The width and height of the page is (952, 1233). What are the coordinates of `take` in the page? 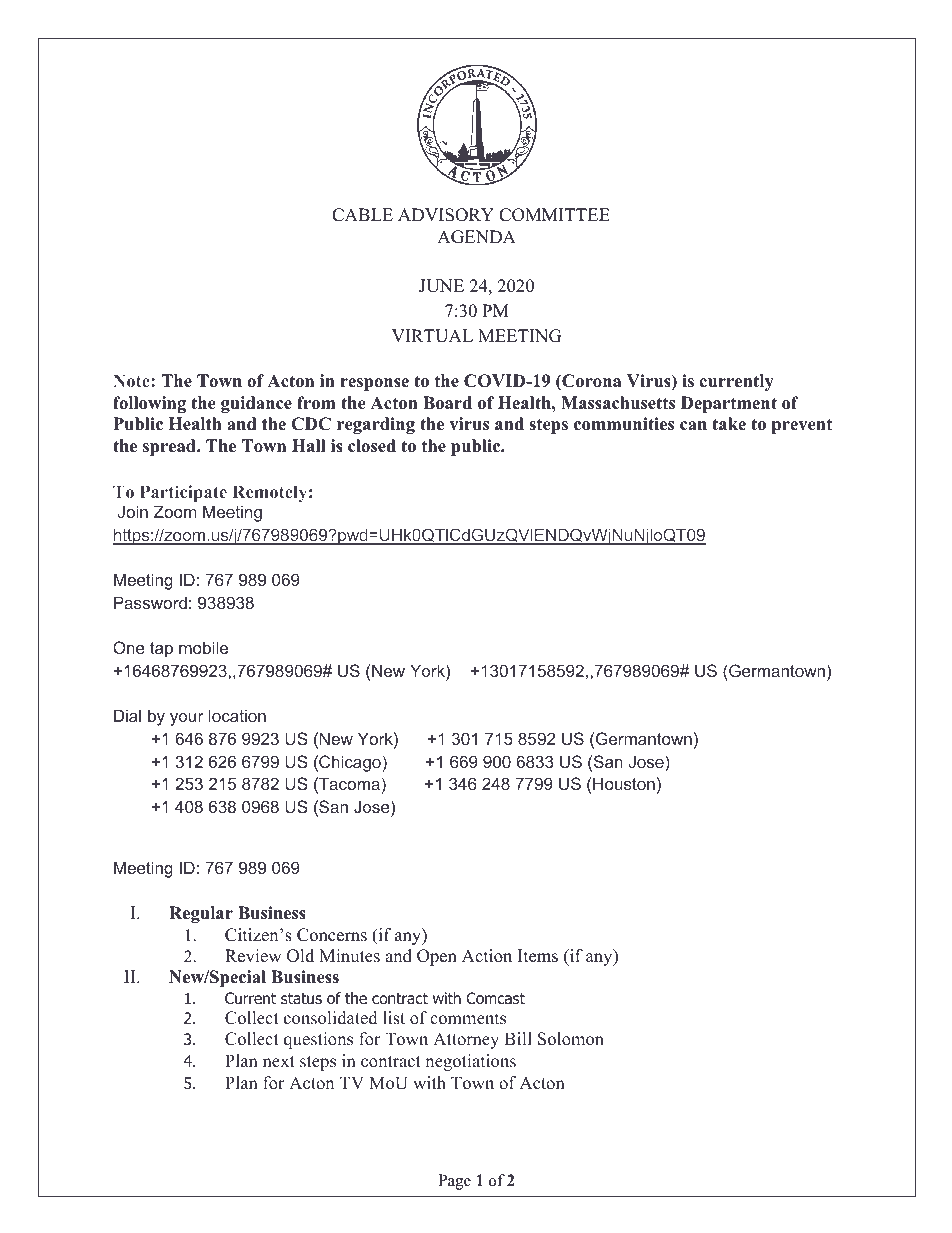 It's located at (729, 424).
